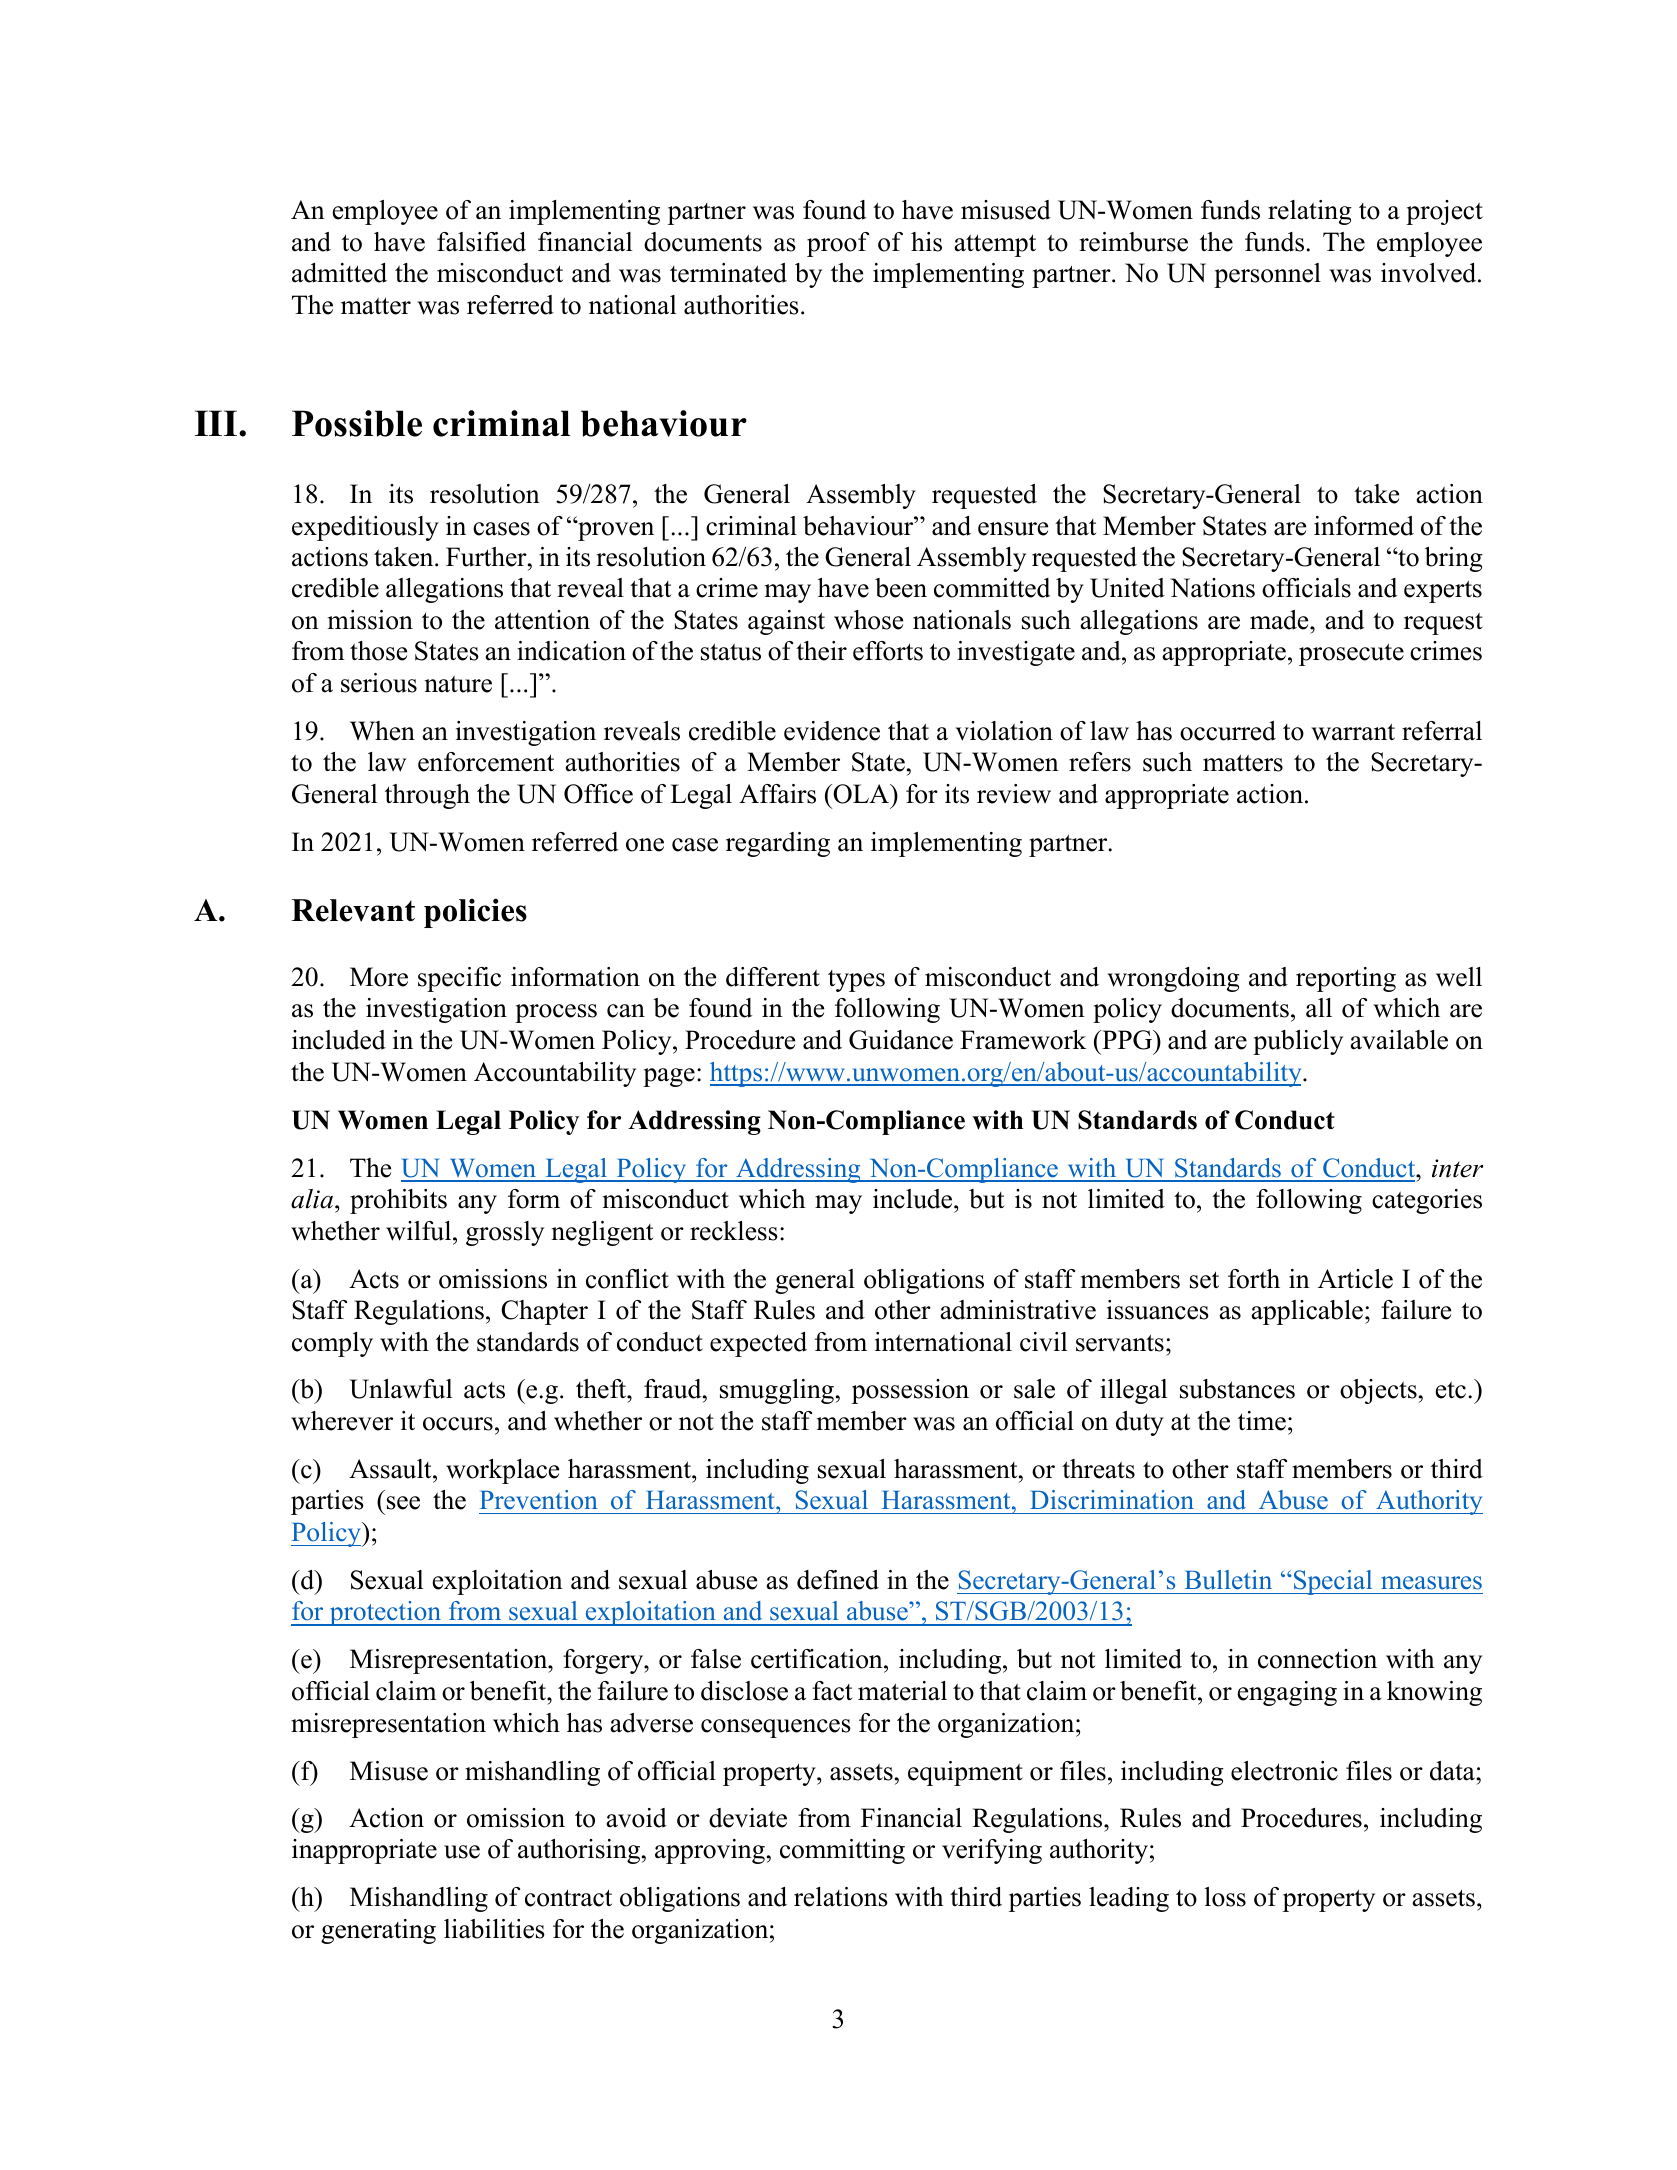 This screenshot has width=1677, height=2170. Describe the element at coordinates (1298, 1042) in the screenshot. I see `publicly` at that location.
